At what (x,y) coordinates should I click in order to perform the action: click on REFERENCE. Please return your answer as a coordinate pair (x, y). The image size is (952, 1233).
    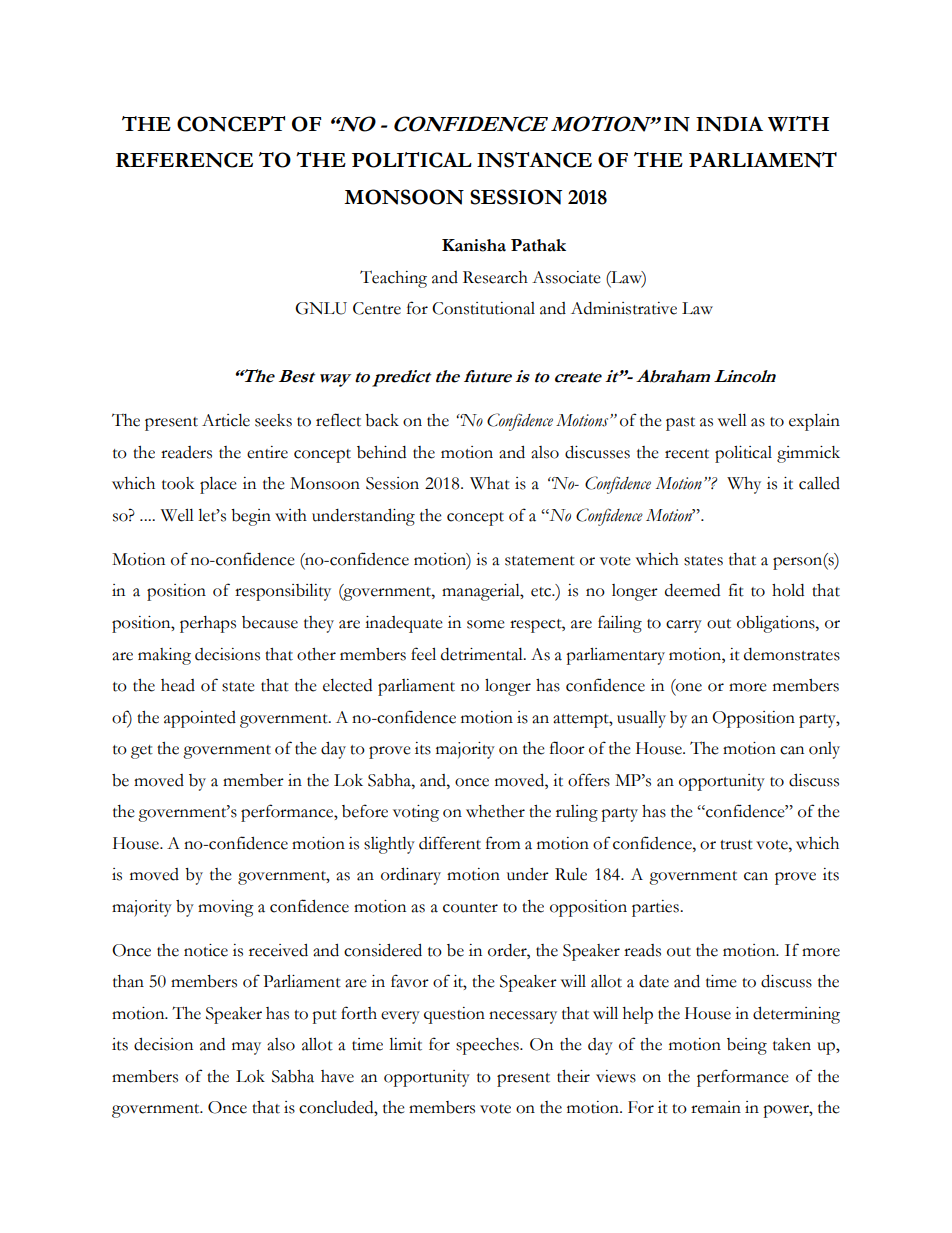
    Looking at the image, I should click on (184, 160).
